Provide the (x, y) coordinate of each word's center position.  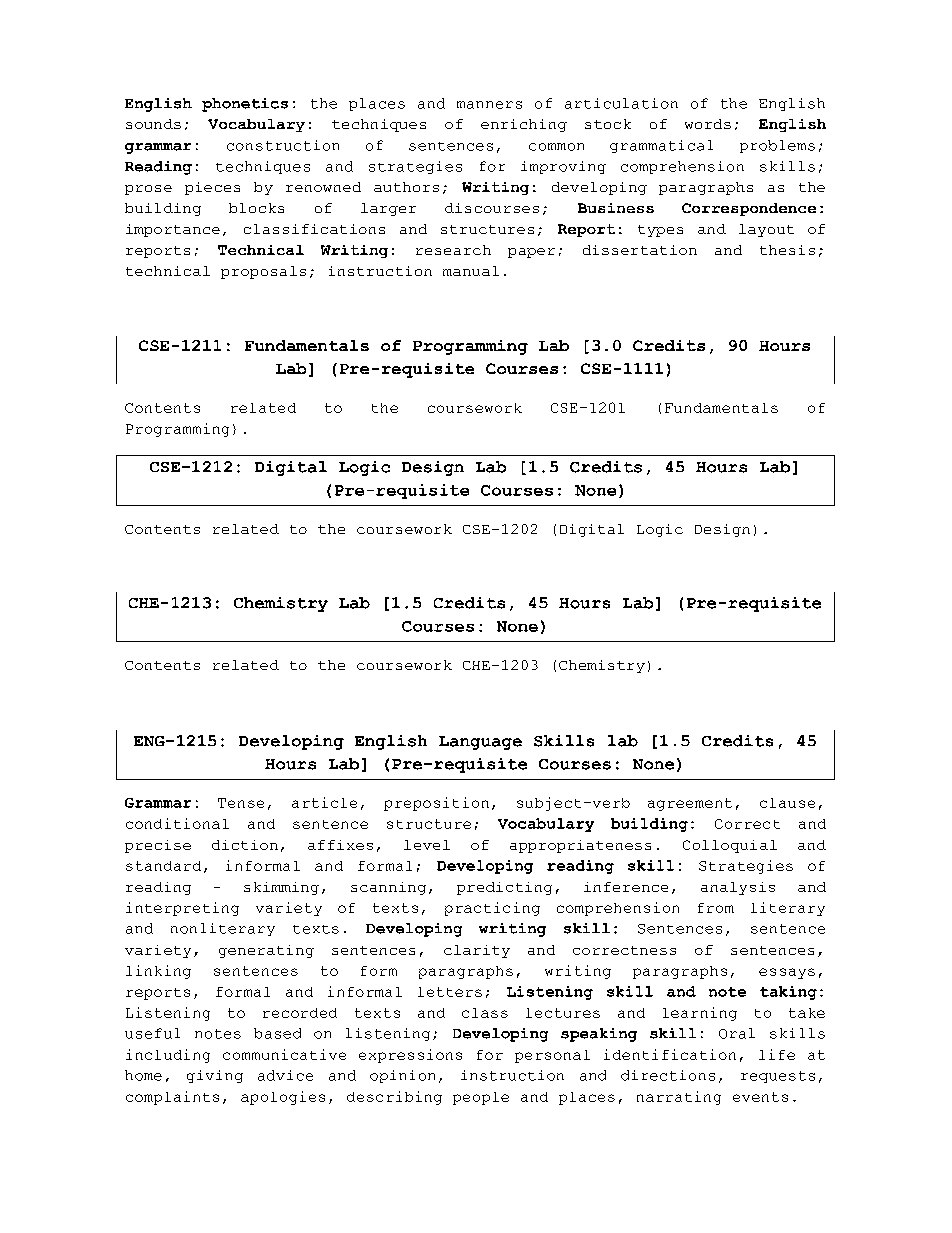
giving (215, 1076)
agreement (690, 804)
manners (489, 105)
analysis (738, 888)
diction (245, 845)
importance (173, 230)
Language (480, 743)
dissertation (640, 250)
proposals (263, 272)
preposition (436, 804)
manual (471, 271)
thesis (787, 250)
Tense (241, 803)
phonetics (245, 105)
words (708, 124)
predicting (504, 888)
